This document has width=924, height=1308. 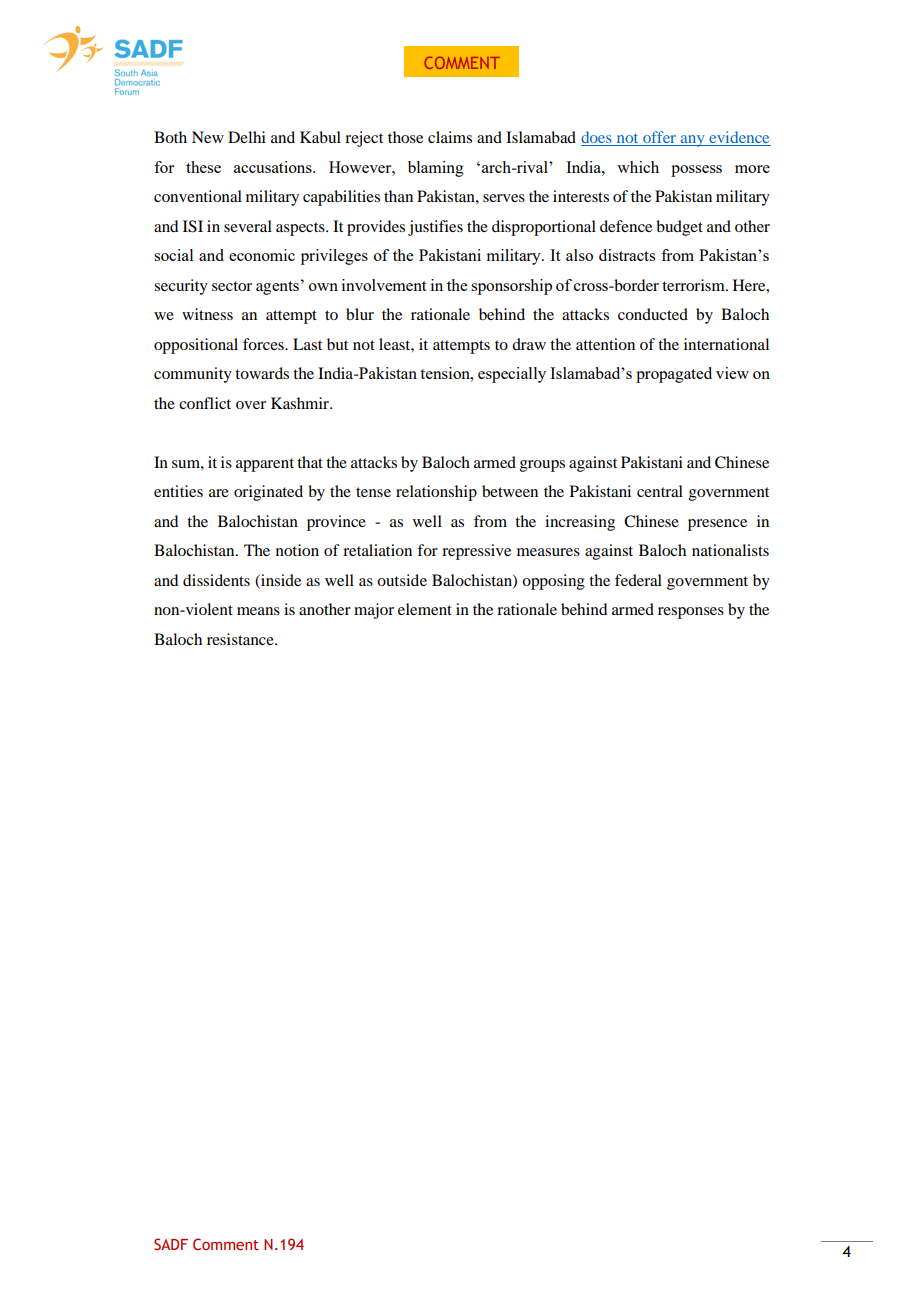 I want to click on relationship, so click(x=436, y=493).
